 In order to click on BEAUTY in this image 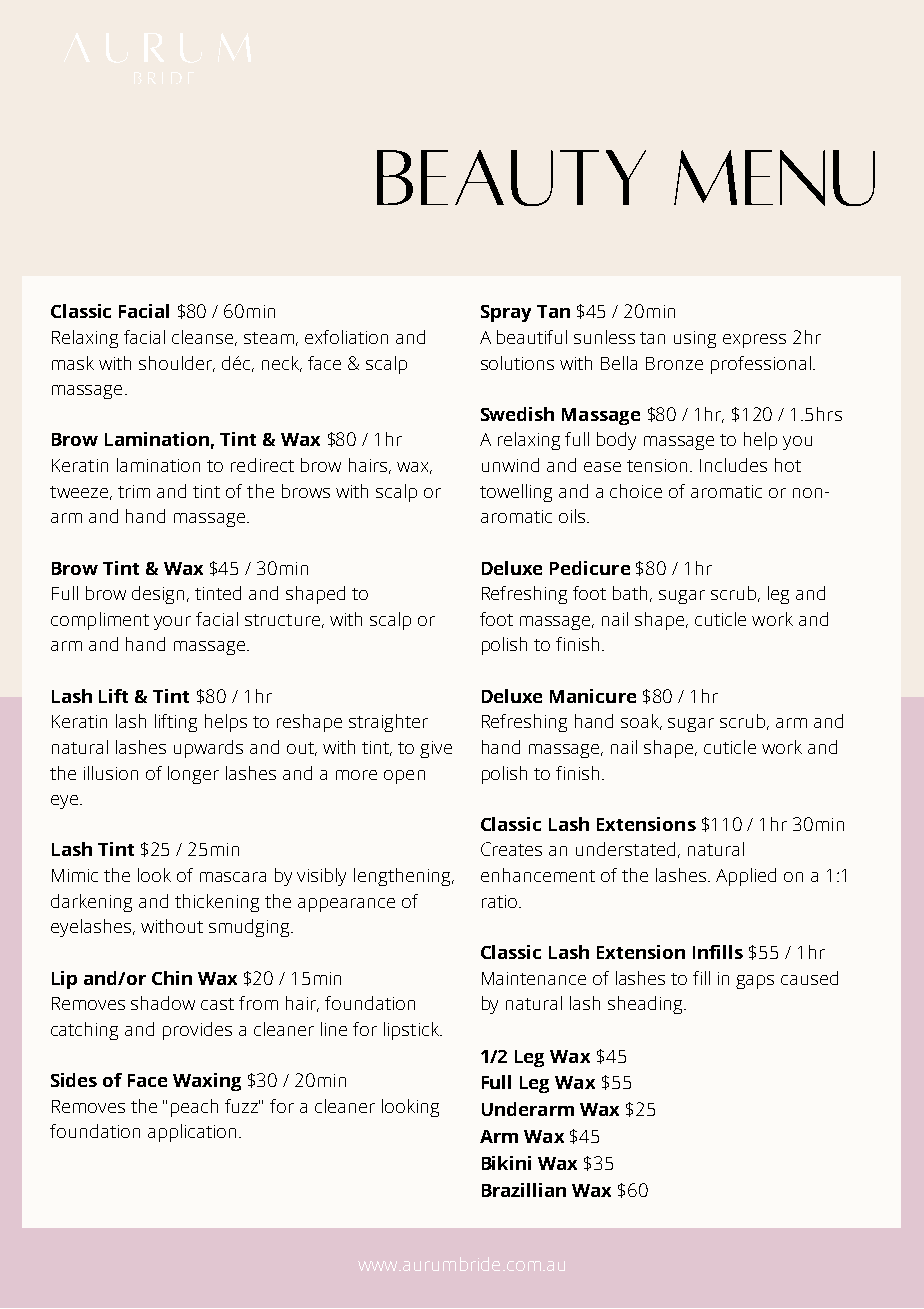, I will do `click(511, 178)`.
